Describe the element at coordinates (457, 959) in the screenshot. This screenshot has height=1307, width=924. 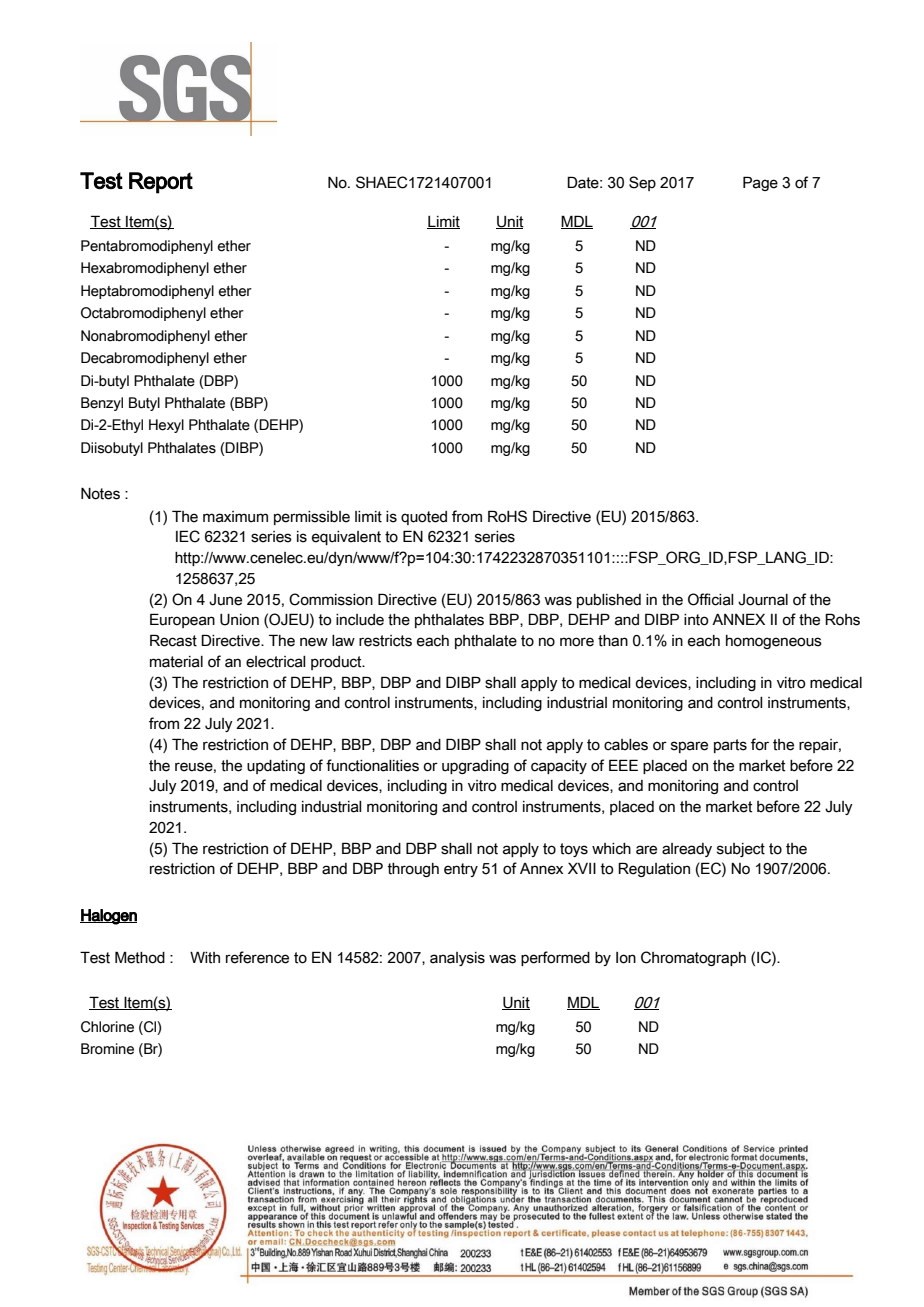
I see `analysis` at that location.
